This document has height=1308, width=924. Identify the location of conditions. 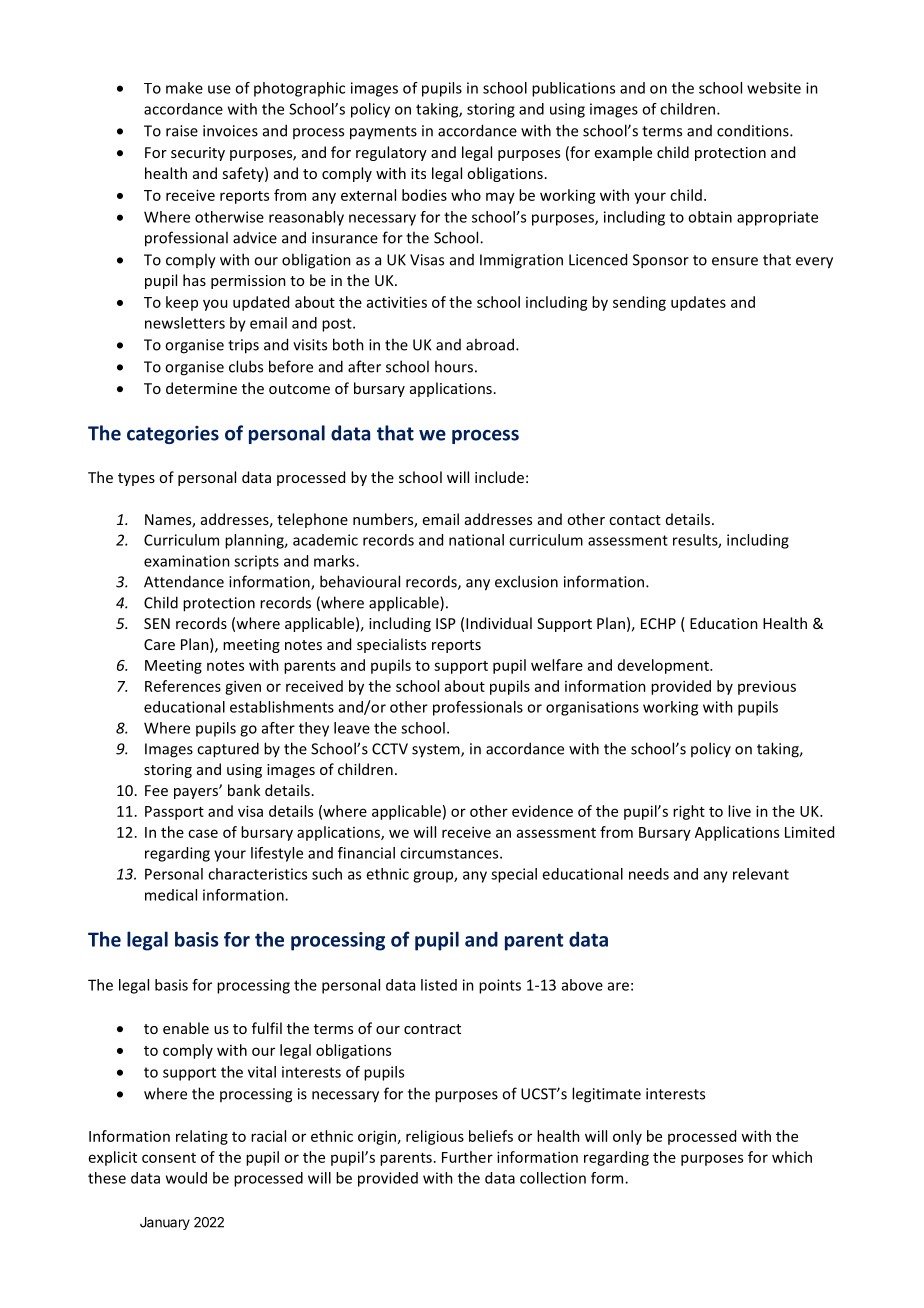
(754, 131).
